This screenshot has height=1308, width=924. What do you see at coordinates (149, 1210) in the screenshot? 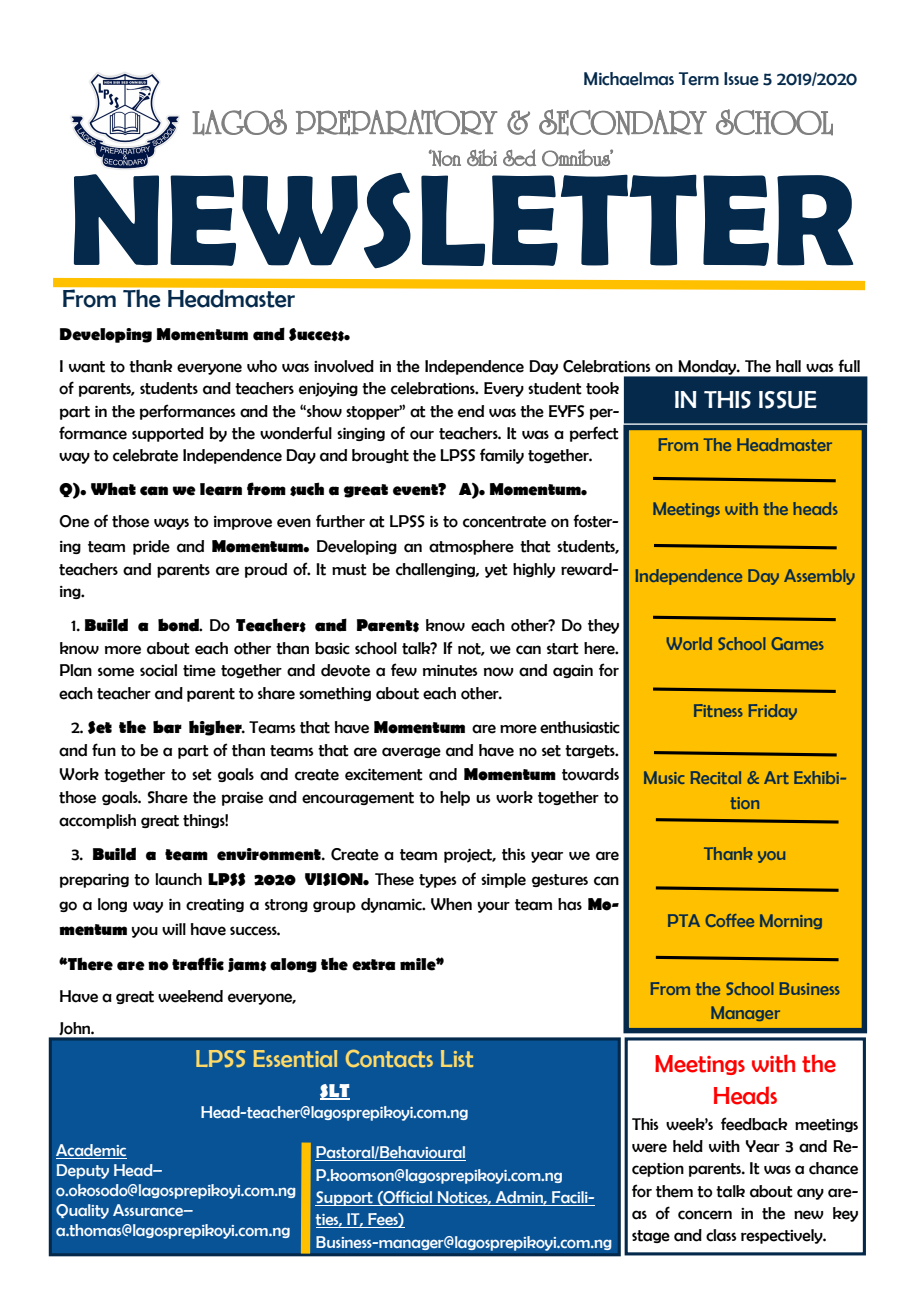
I see `Assurance` at bounding box center [149, 1210].
